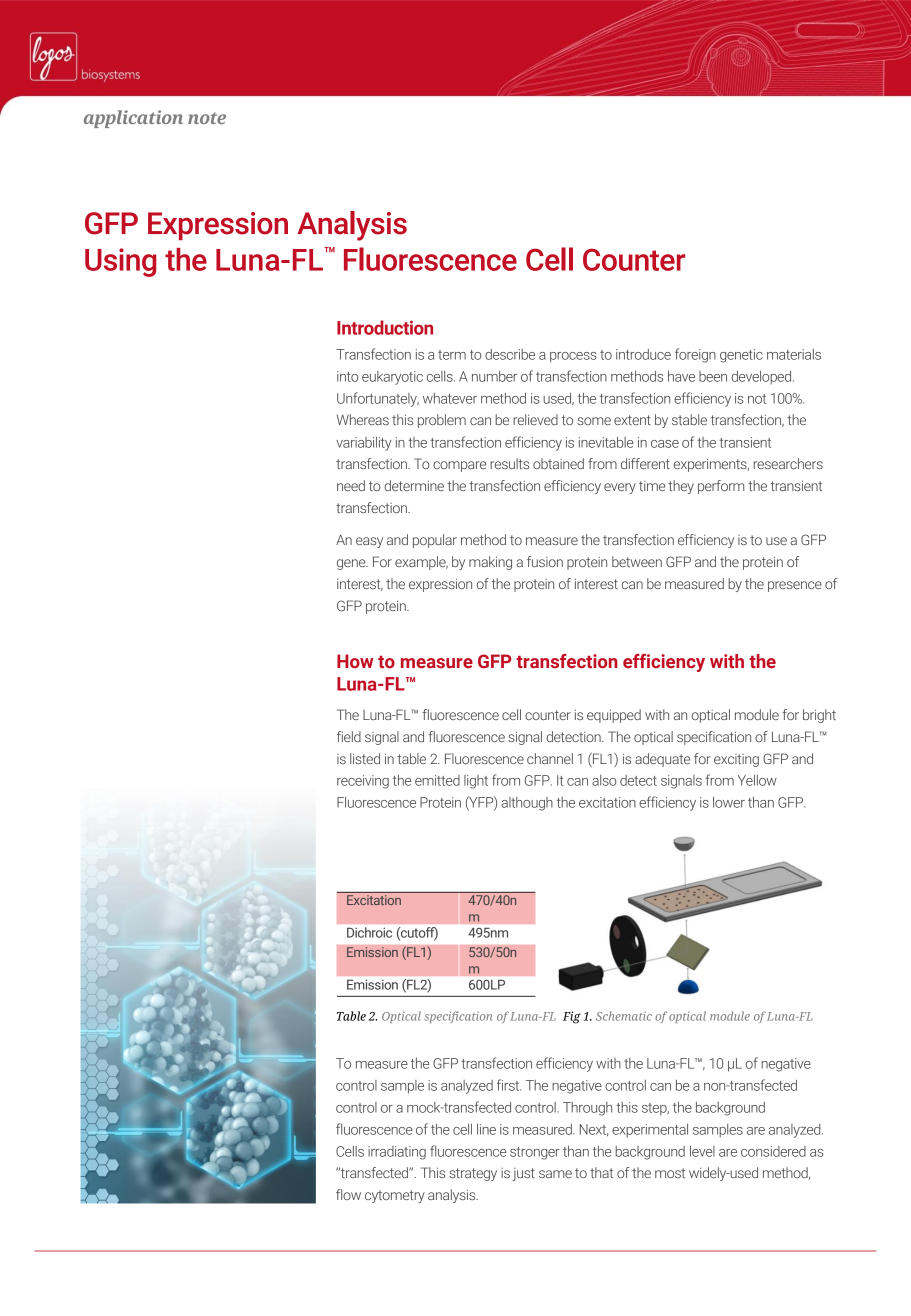  I want to click on making, so click(490, 563).
